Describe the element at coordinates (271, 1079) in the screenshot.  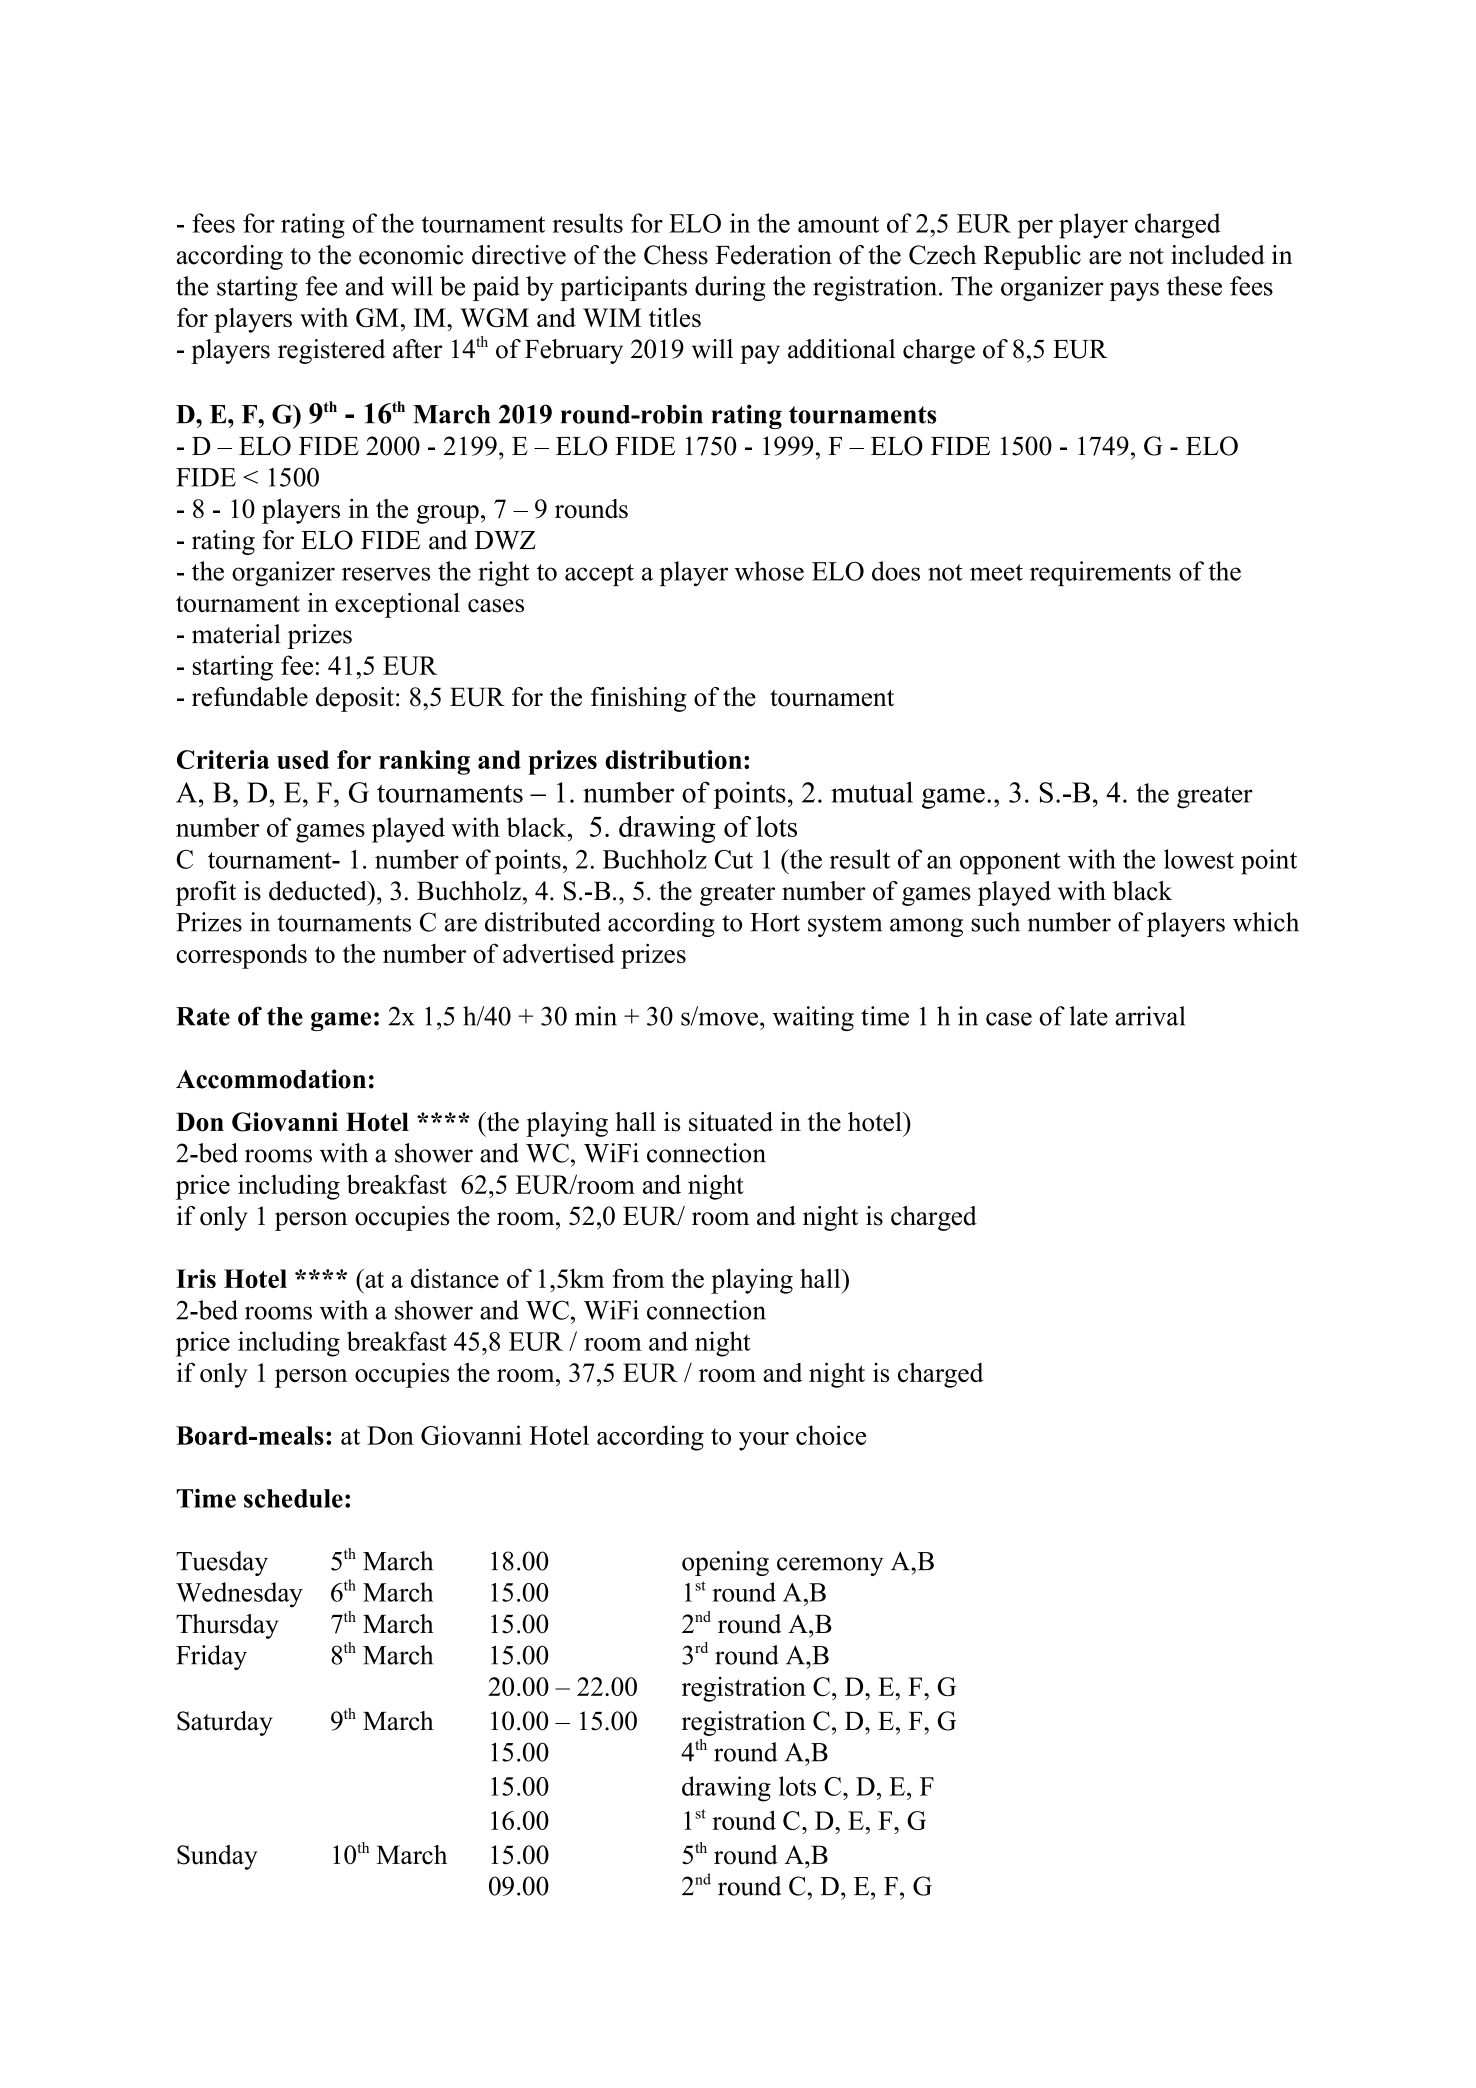
I see `Accommodation` at that location.
